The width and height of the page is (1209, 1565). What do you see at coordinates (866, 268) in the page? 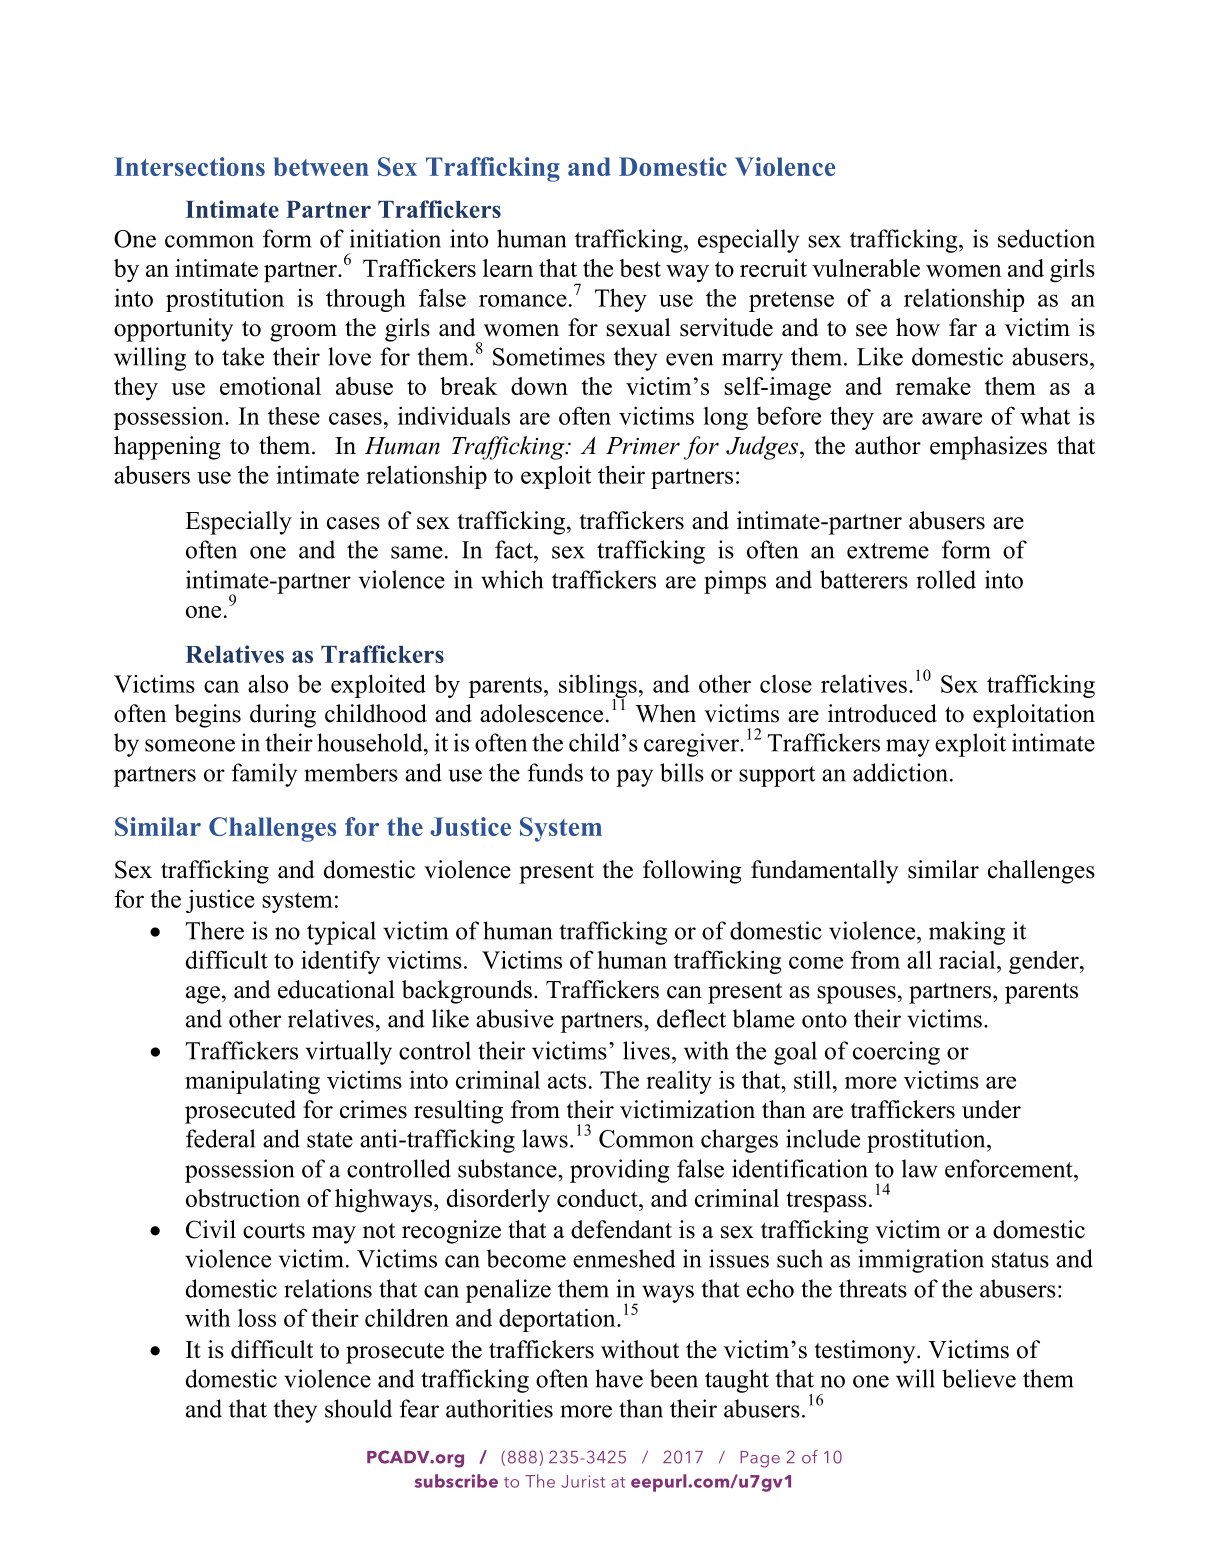
I see `vulnerable` at bounding box center [866, 268].
